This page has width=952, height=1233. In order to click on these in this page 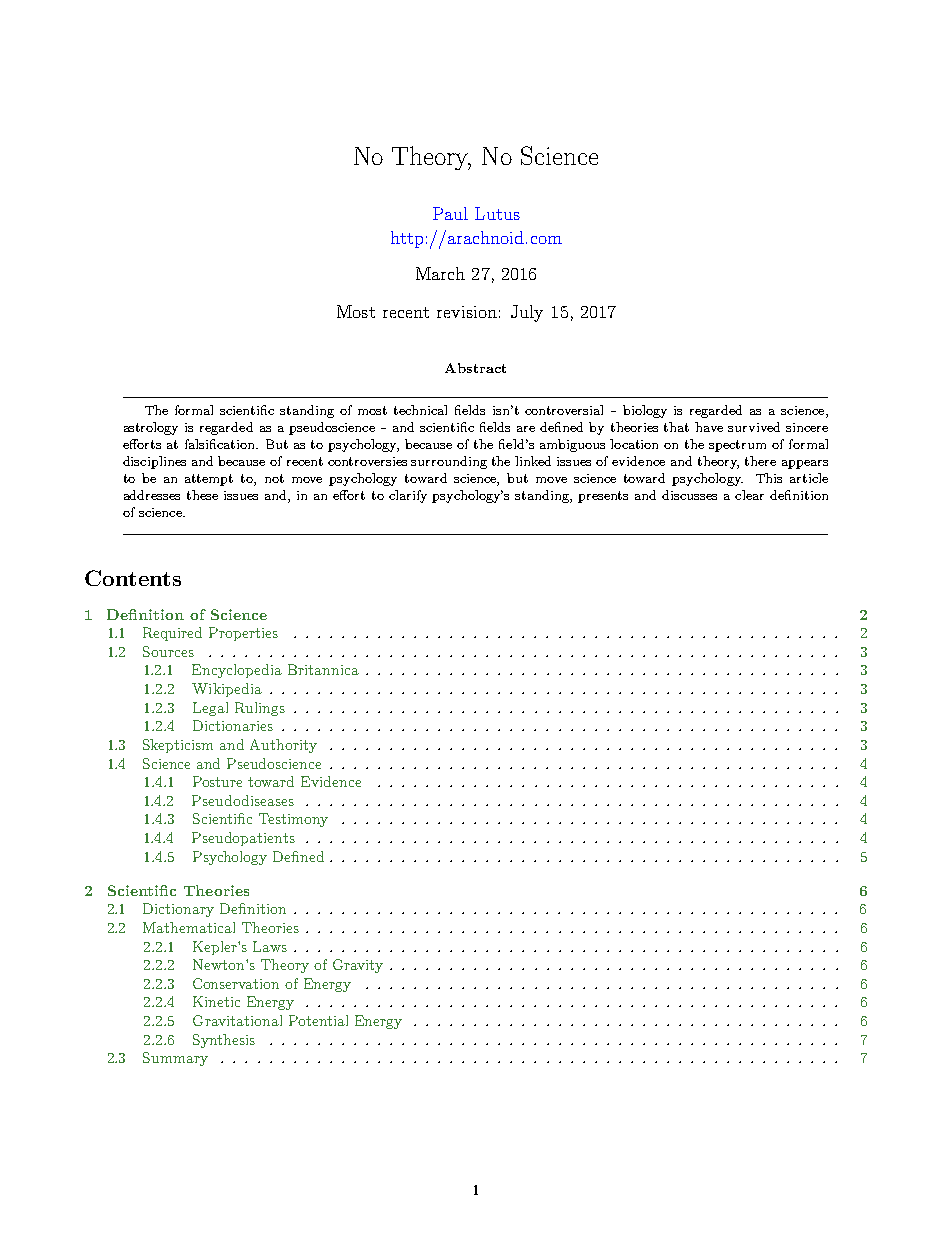, I will do `click(202, 495)`.
